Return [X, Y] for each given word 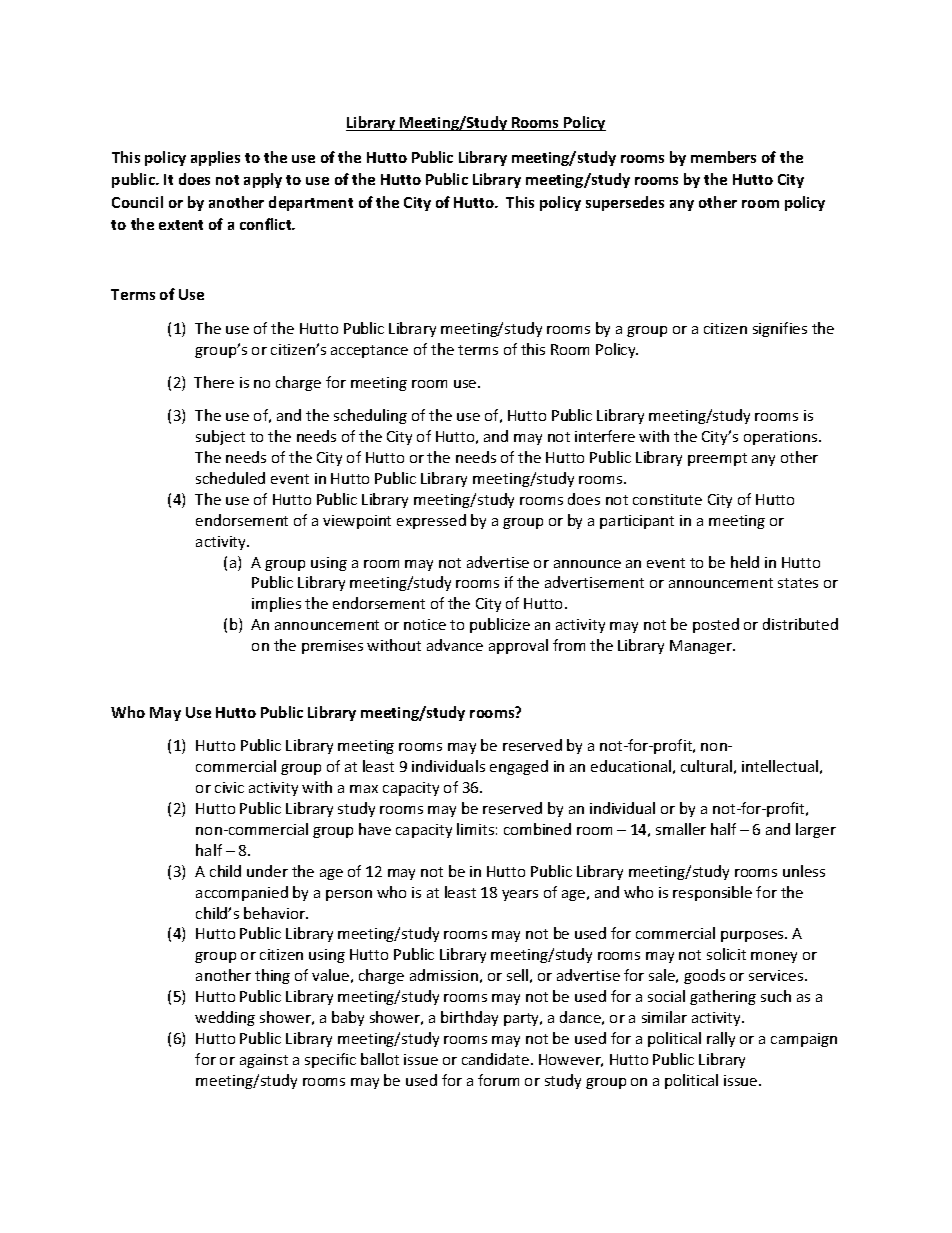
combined [537, 829]
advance [455, 645]
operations [782, 438]
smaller [681, 829]
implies [276, 604]
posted [716, 625]
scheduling [370, 416]
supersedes [625, 203]
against [264, 1061]
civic [229, 787]
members [723, 157]
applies [215, 158]
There [214, 382]
